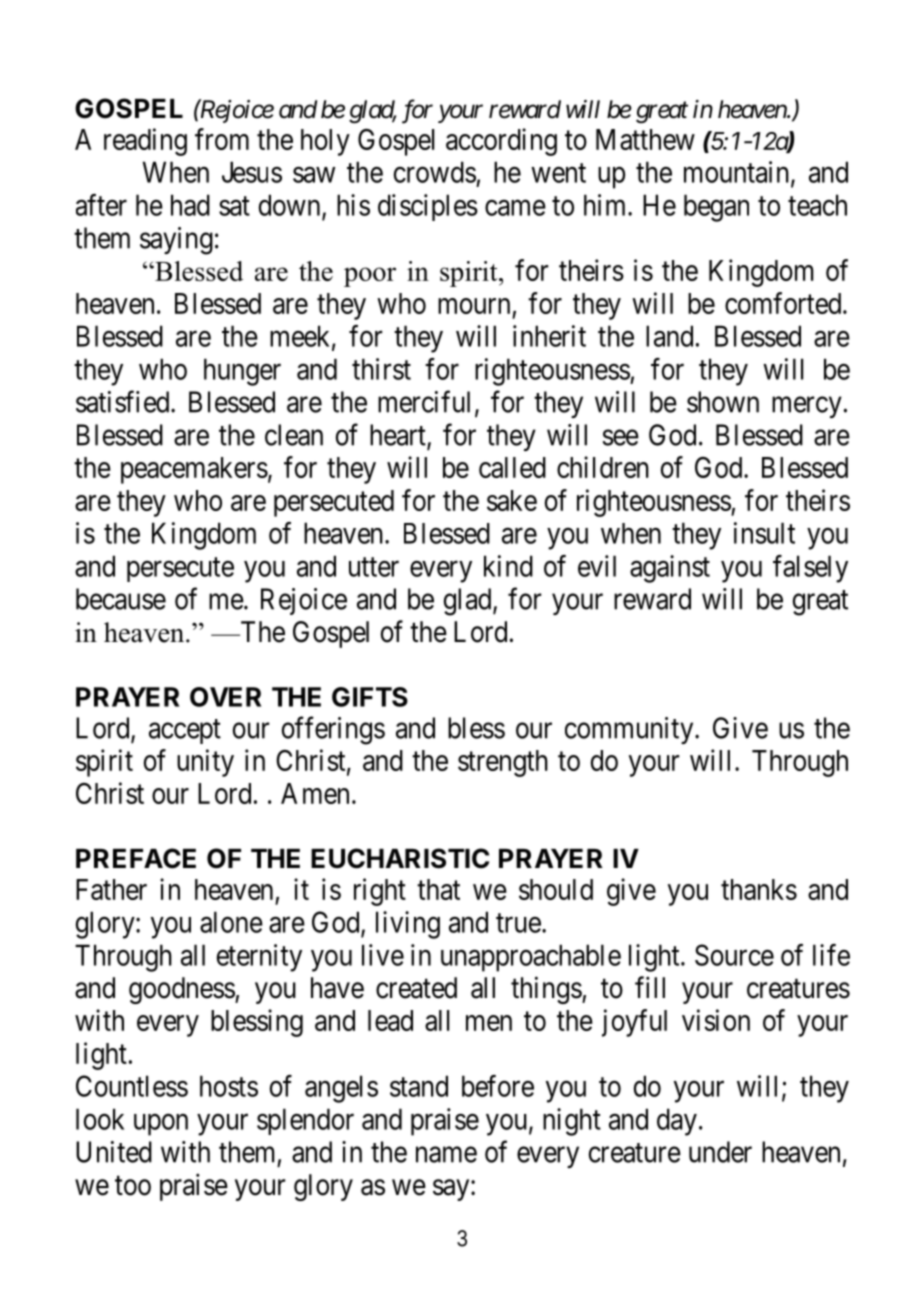 The image size is (924, 1308). I want to click on upon, so click(161, 1125).
